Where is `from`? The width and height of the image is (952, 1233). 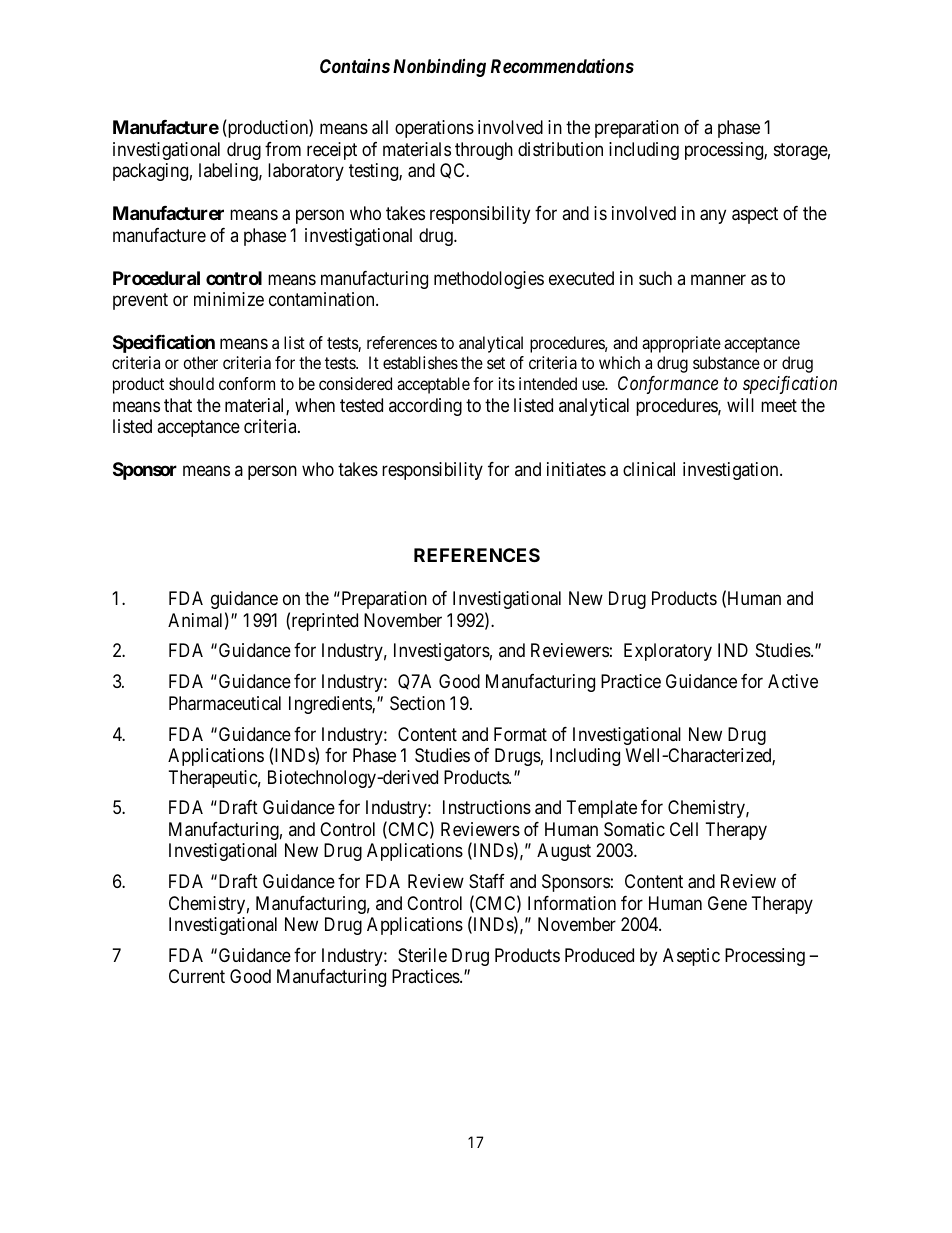
from is located at coordinates (283, 149).
